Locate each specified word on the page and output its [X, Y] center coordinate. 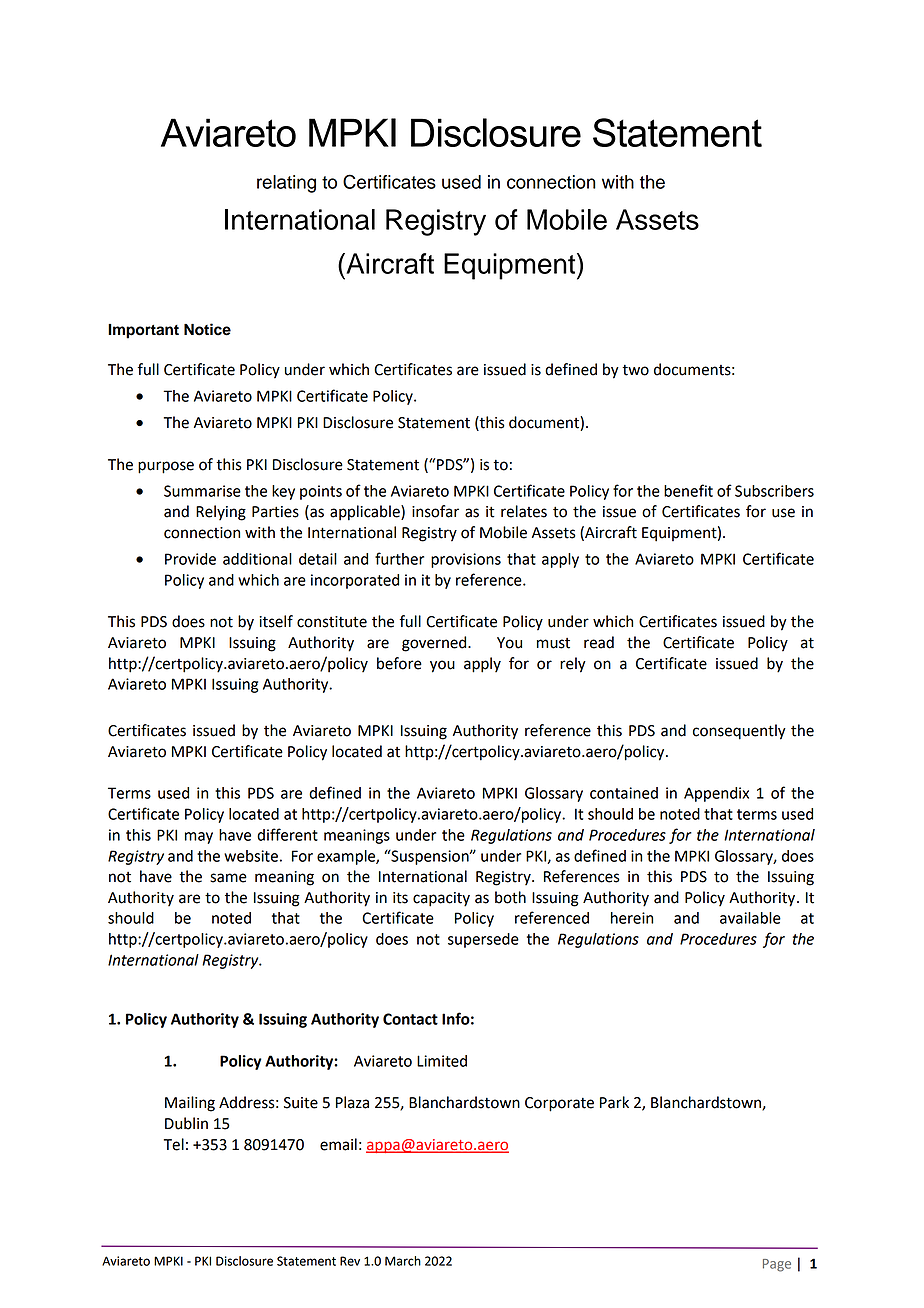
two [635, 370]
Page [777, 1265]
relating [286, 184]
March [403, 1261]
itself [276, 621]
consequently [739, 732]
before [399, 663]
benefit [688, 490]
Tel [174, 1144]
